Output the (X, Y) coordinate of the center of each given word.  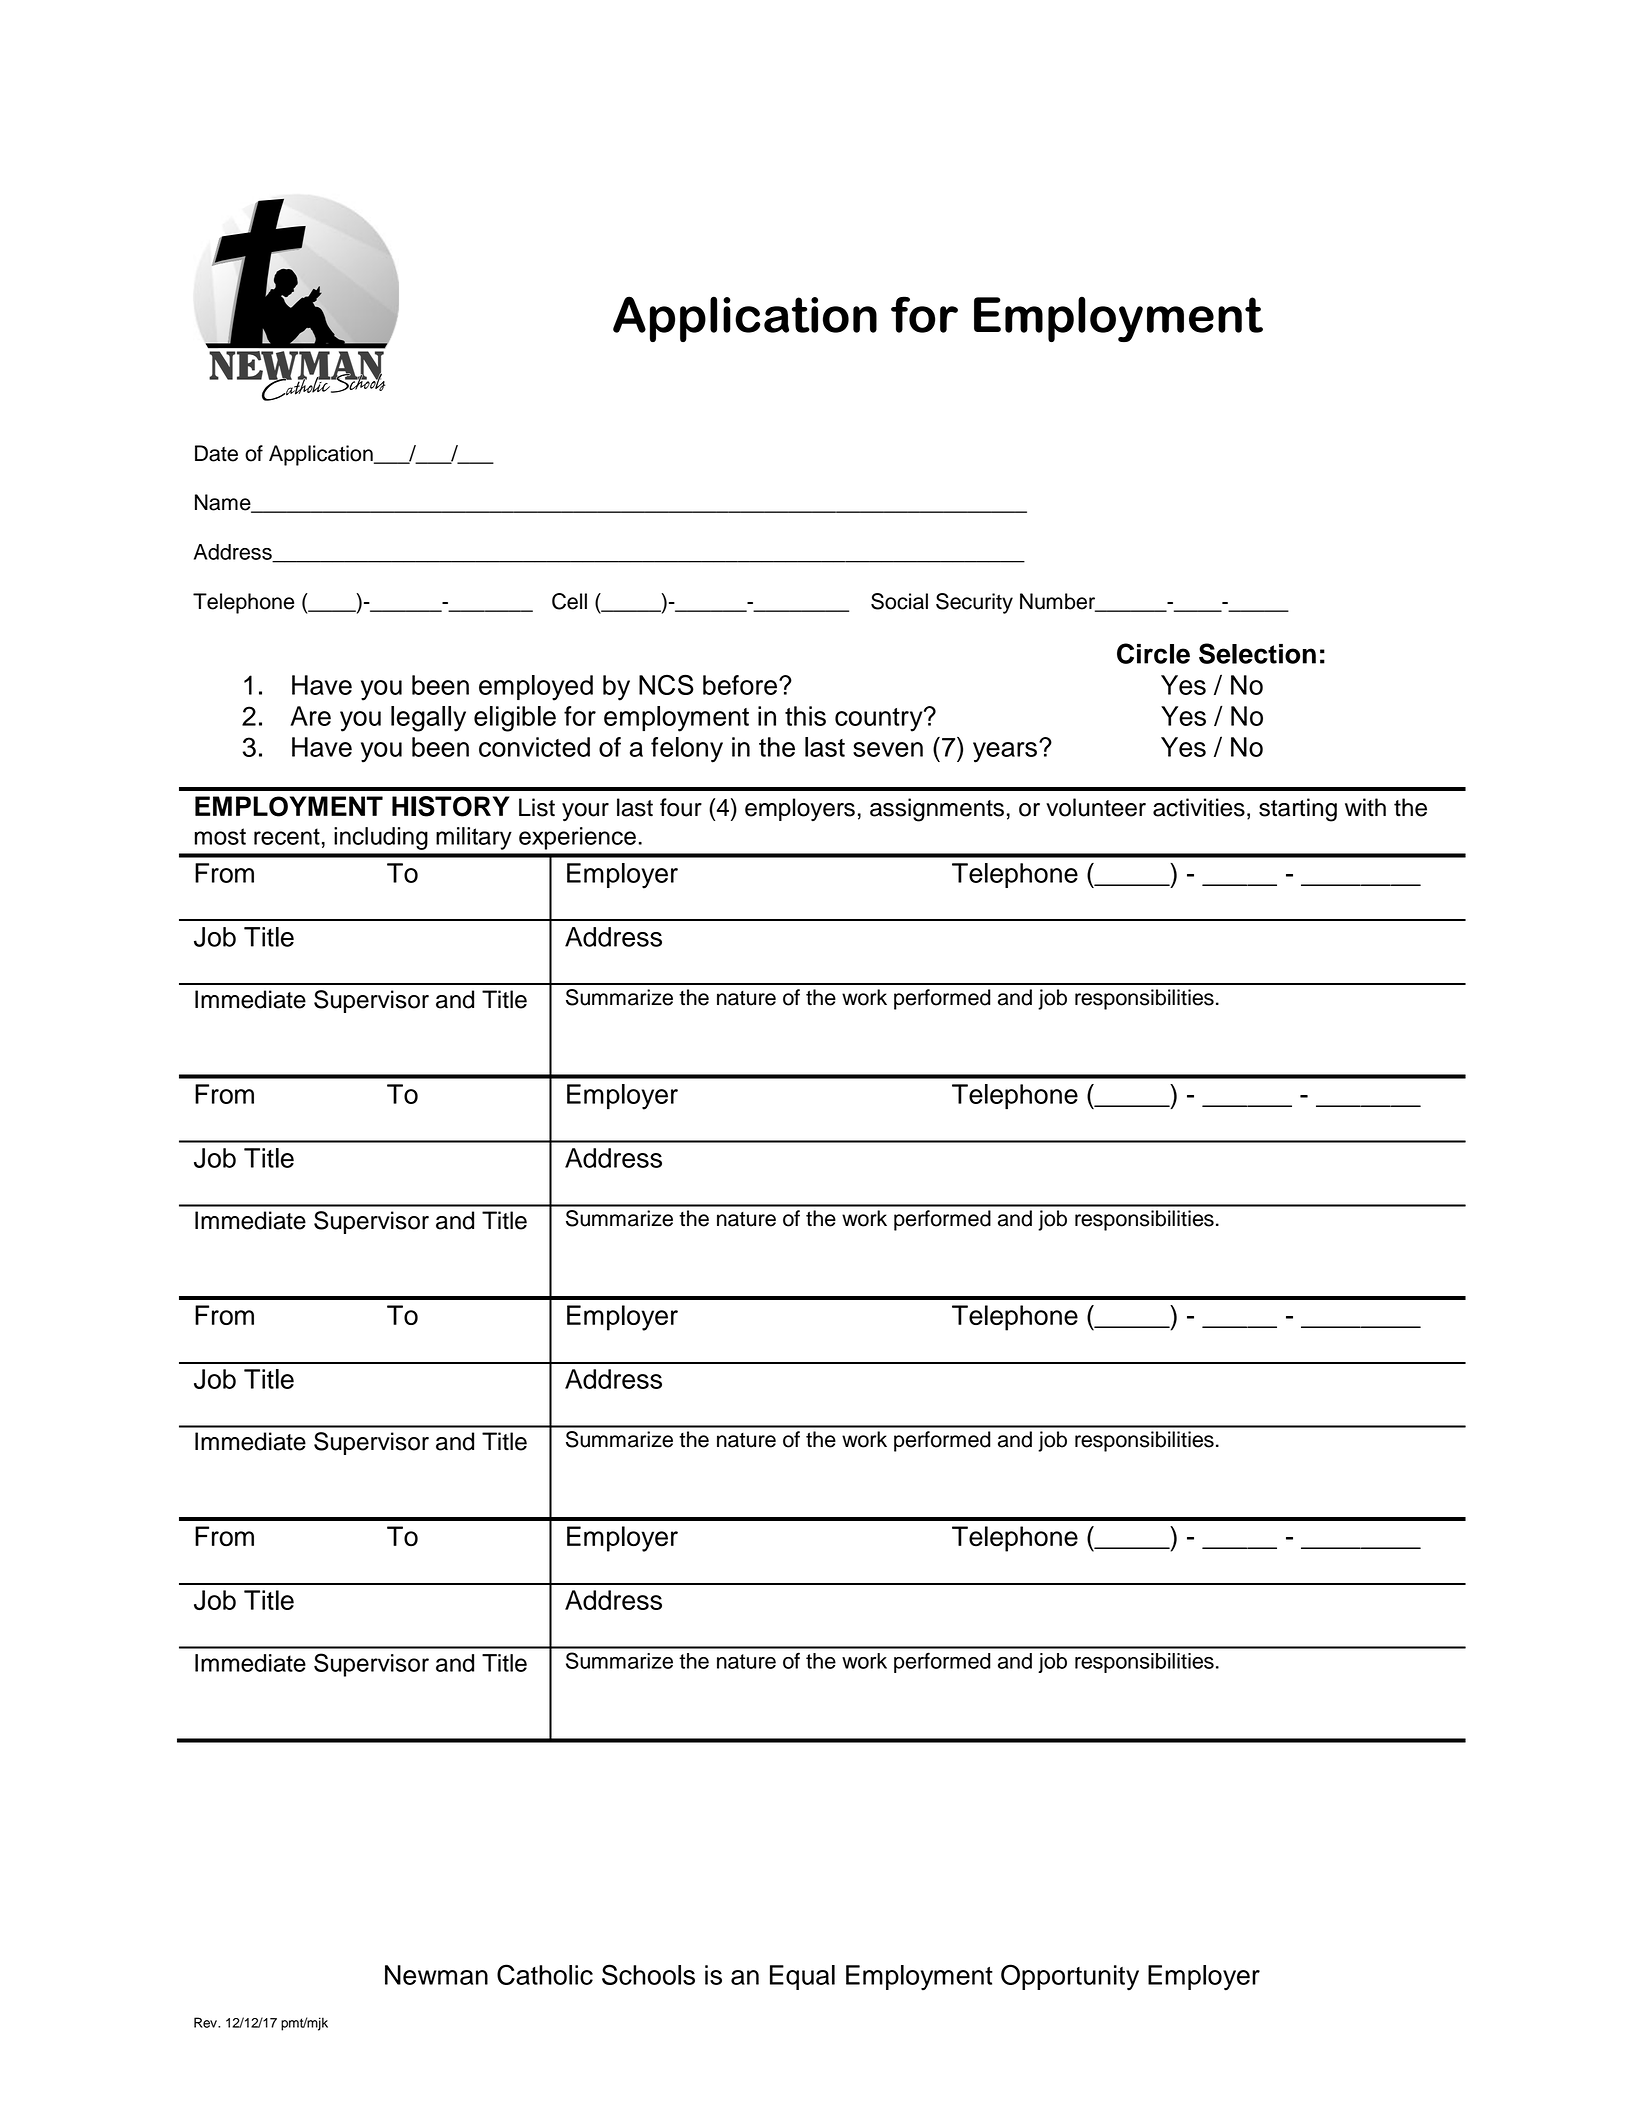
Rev (206, 2022)
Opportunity (1070, 1977)
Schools (648, 1974)
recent (287, 836)
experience (577, 838)
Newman (436, 1975)
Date (216, 453)
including (381, 838)
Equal (802, 1977)
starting (1298, 810)
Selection (1257, 653)
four (681, 807)
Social (899, 601)
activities (1199, 807)
